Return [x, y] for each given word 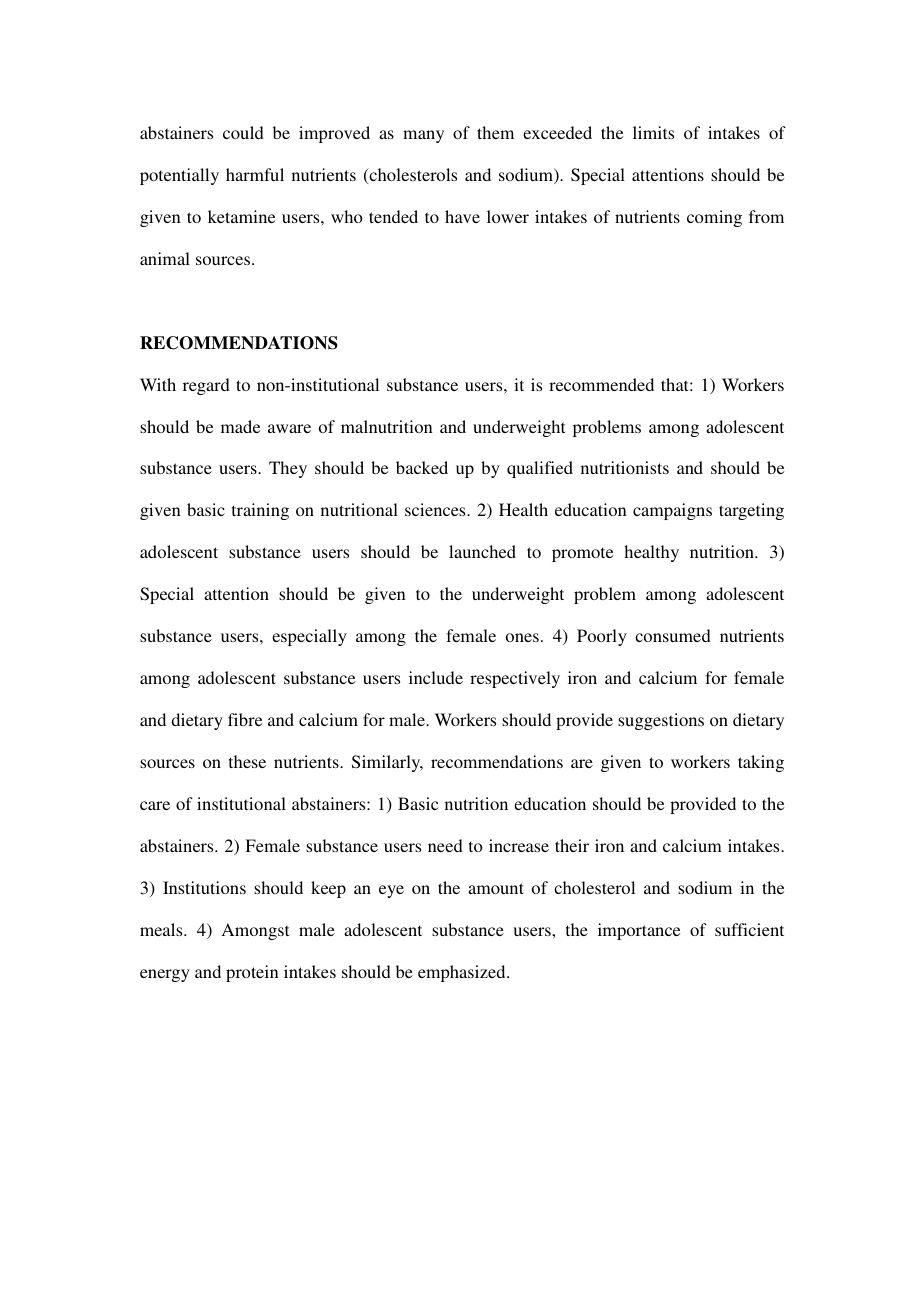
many [423, 136]
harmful [255, 174]
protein [252, 973]
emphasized [463, 973]
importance [639, 931]
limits [653, 132]
